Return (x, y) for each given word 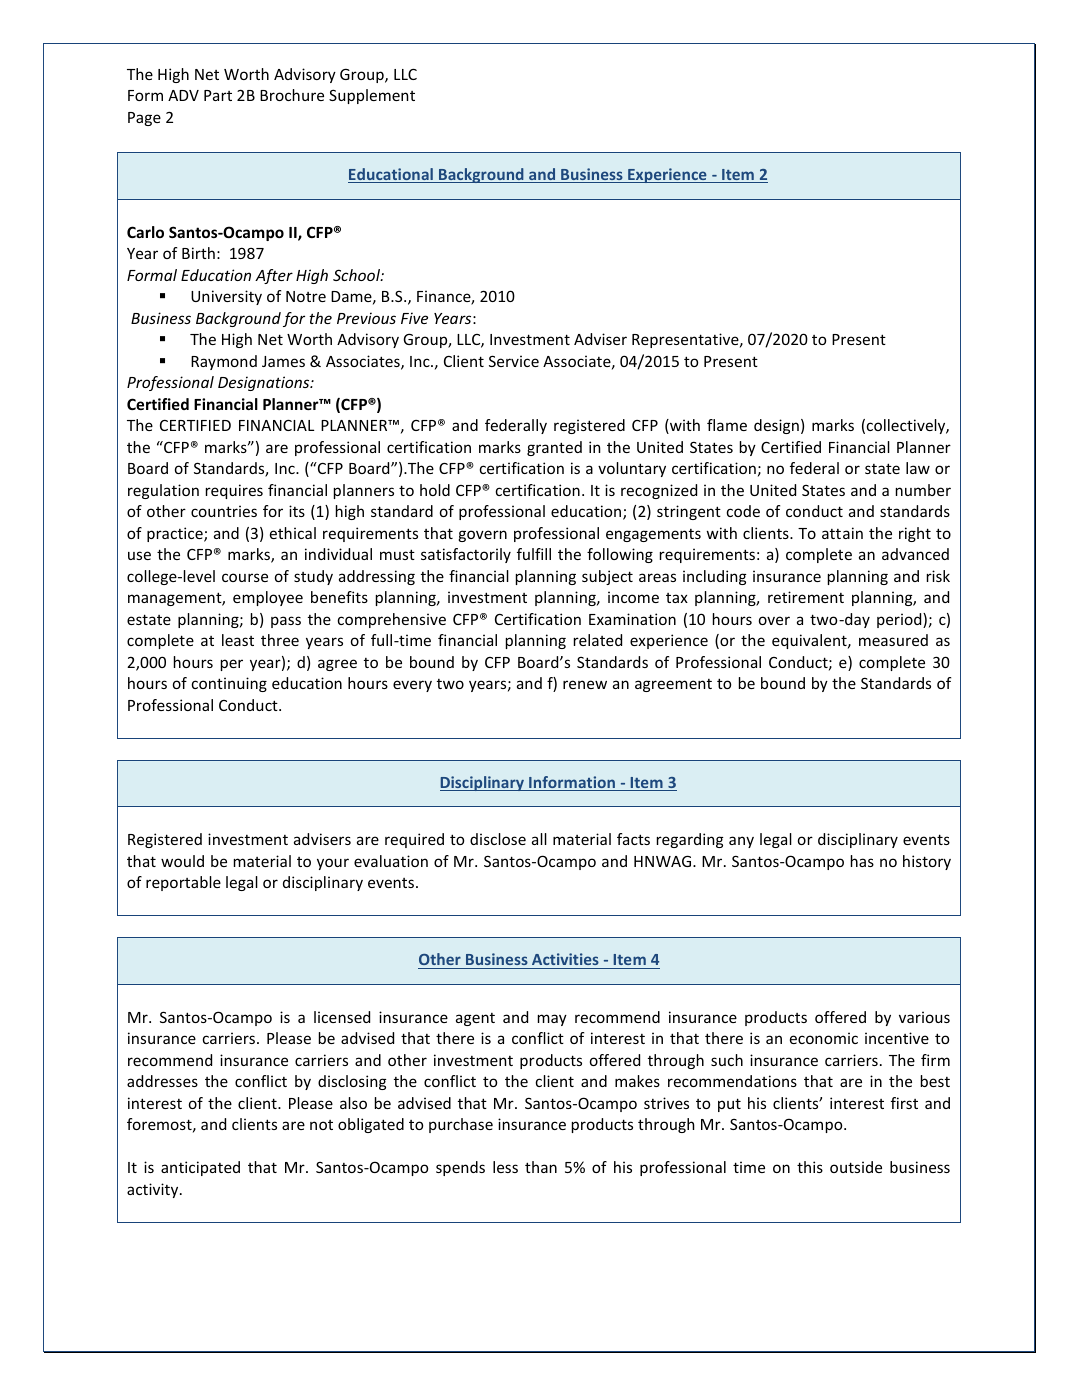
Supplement (372, 96)
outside (856, 1167)
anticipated (200, 1168)
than (541, 1167)
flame (727, 425)
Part (218, 95)
